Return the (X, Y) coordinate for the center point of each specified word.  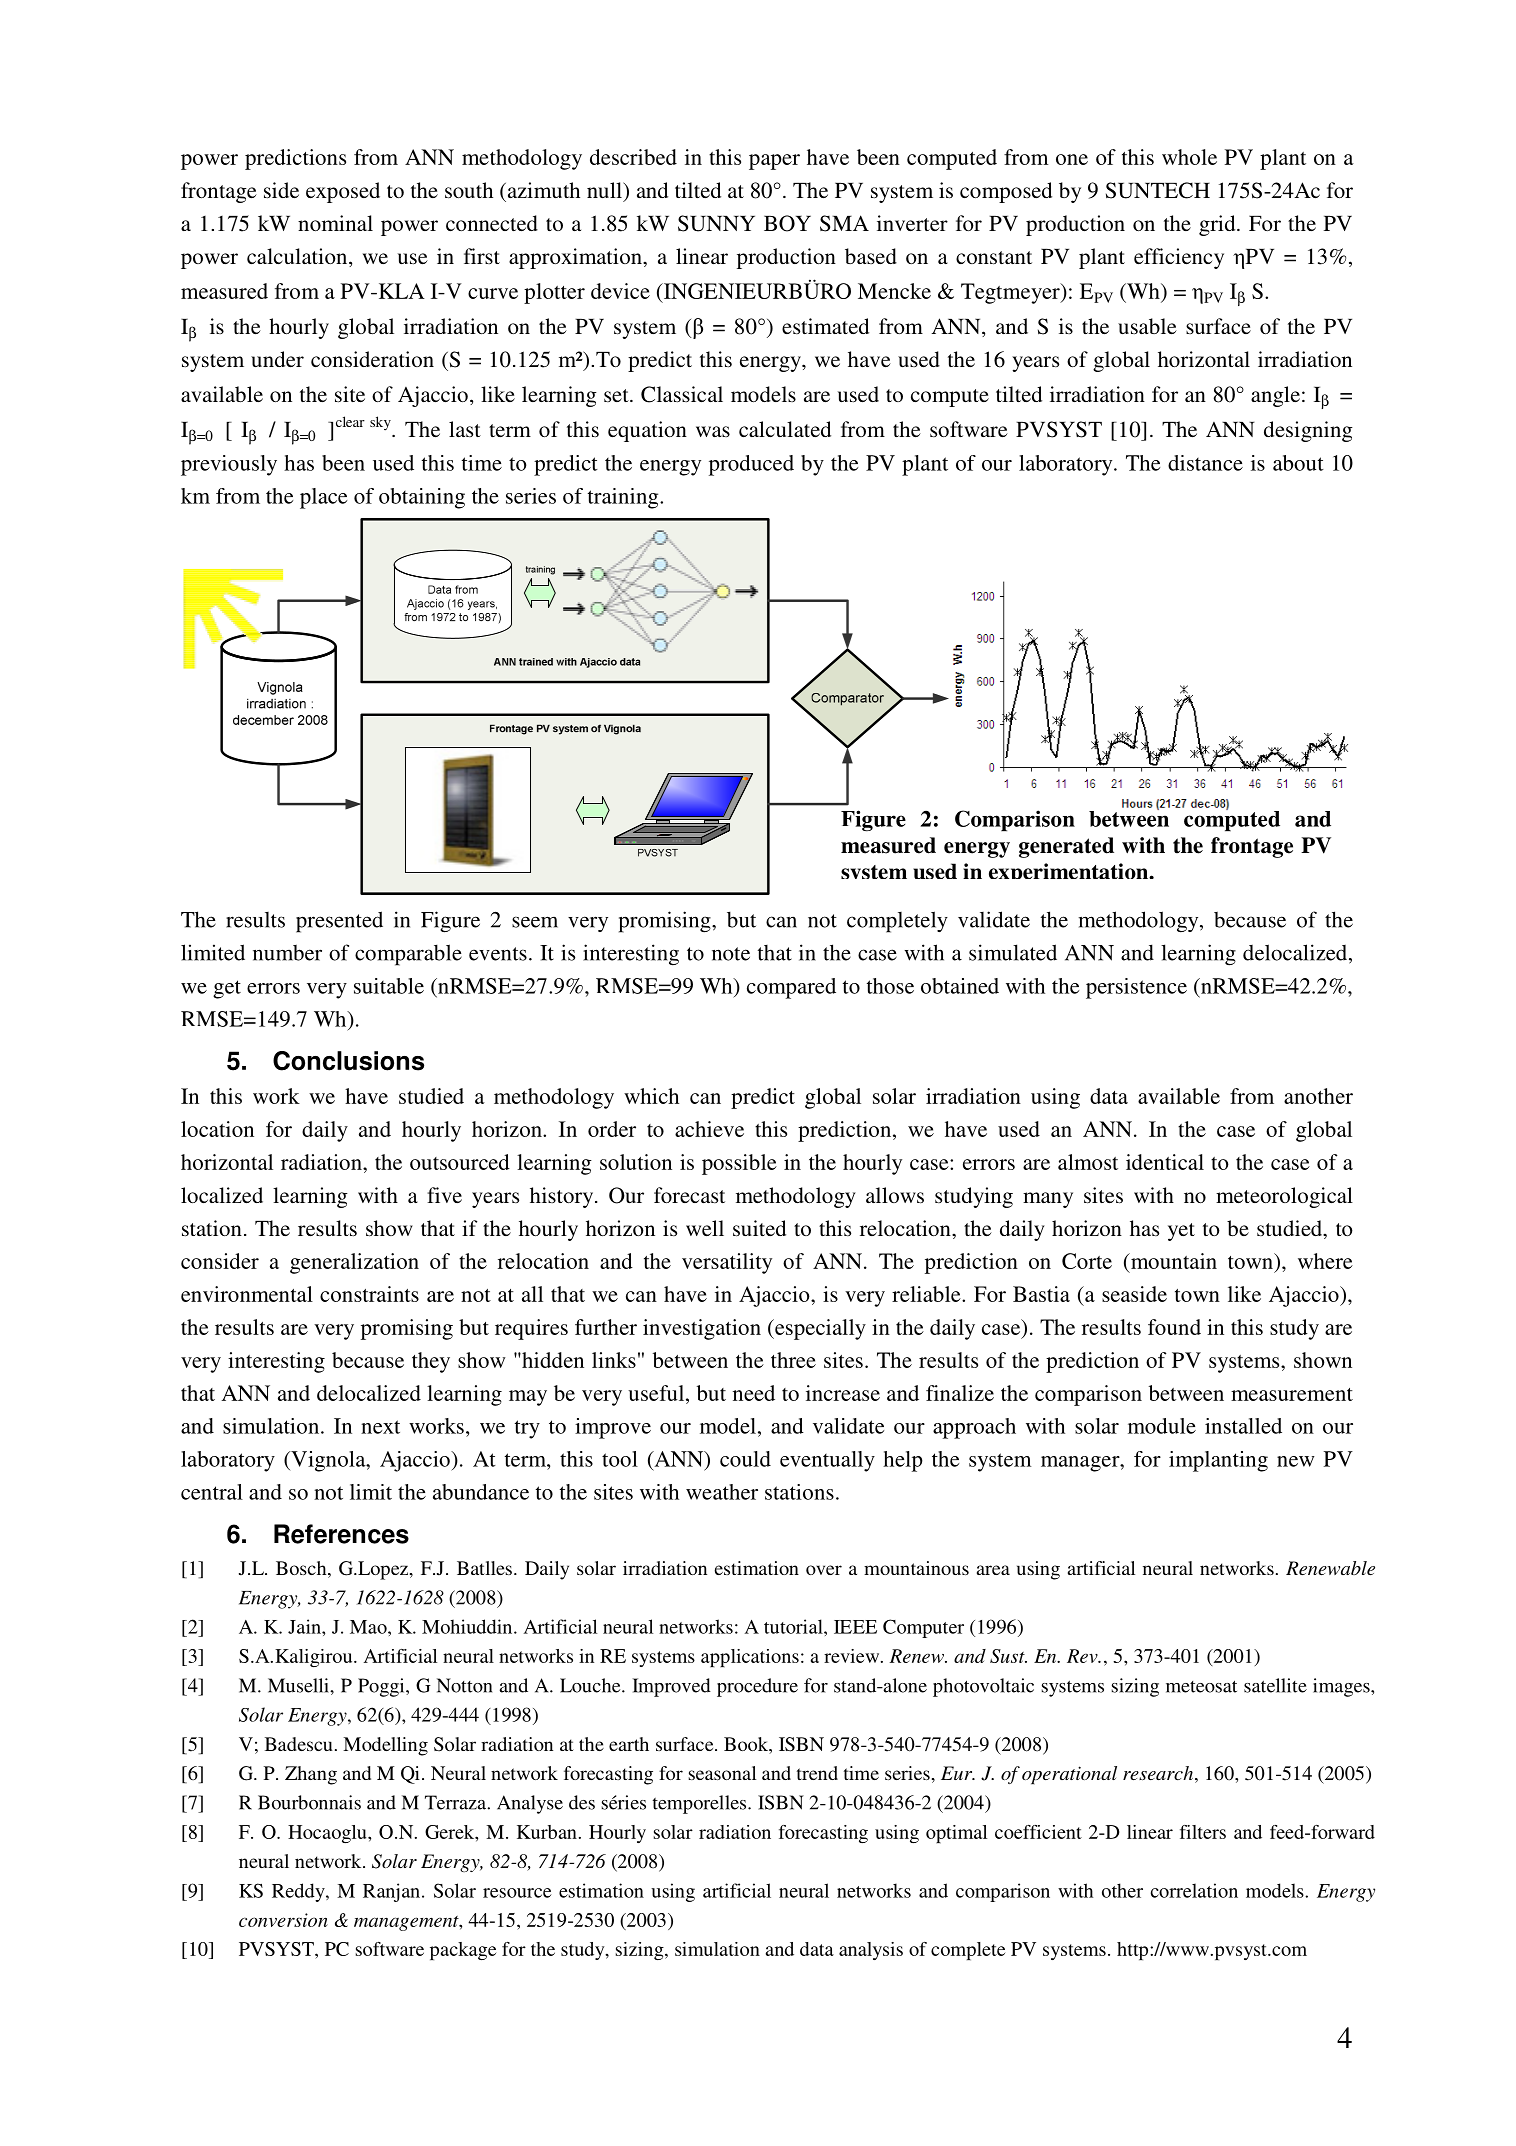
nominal (335, 223)
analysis (871, 1951)
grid (1218, 225)
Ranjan (391, 1892)
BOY (787, 223)
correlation (1194, 1890)
